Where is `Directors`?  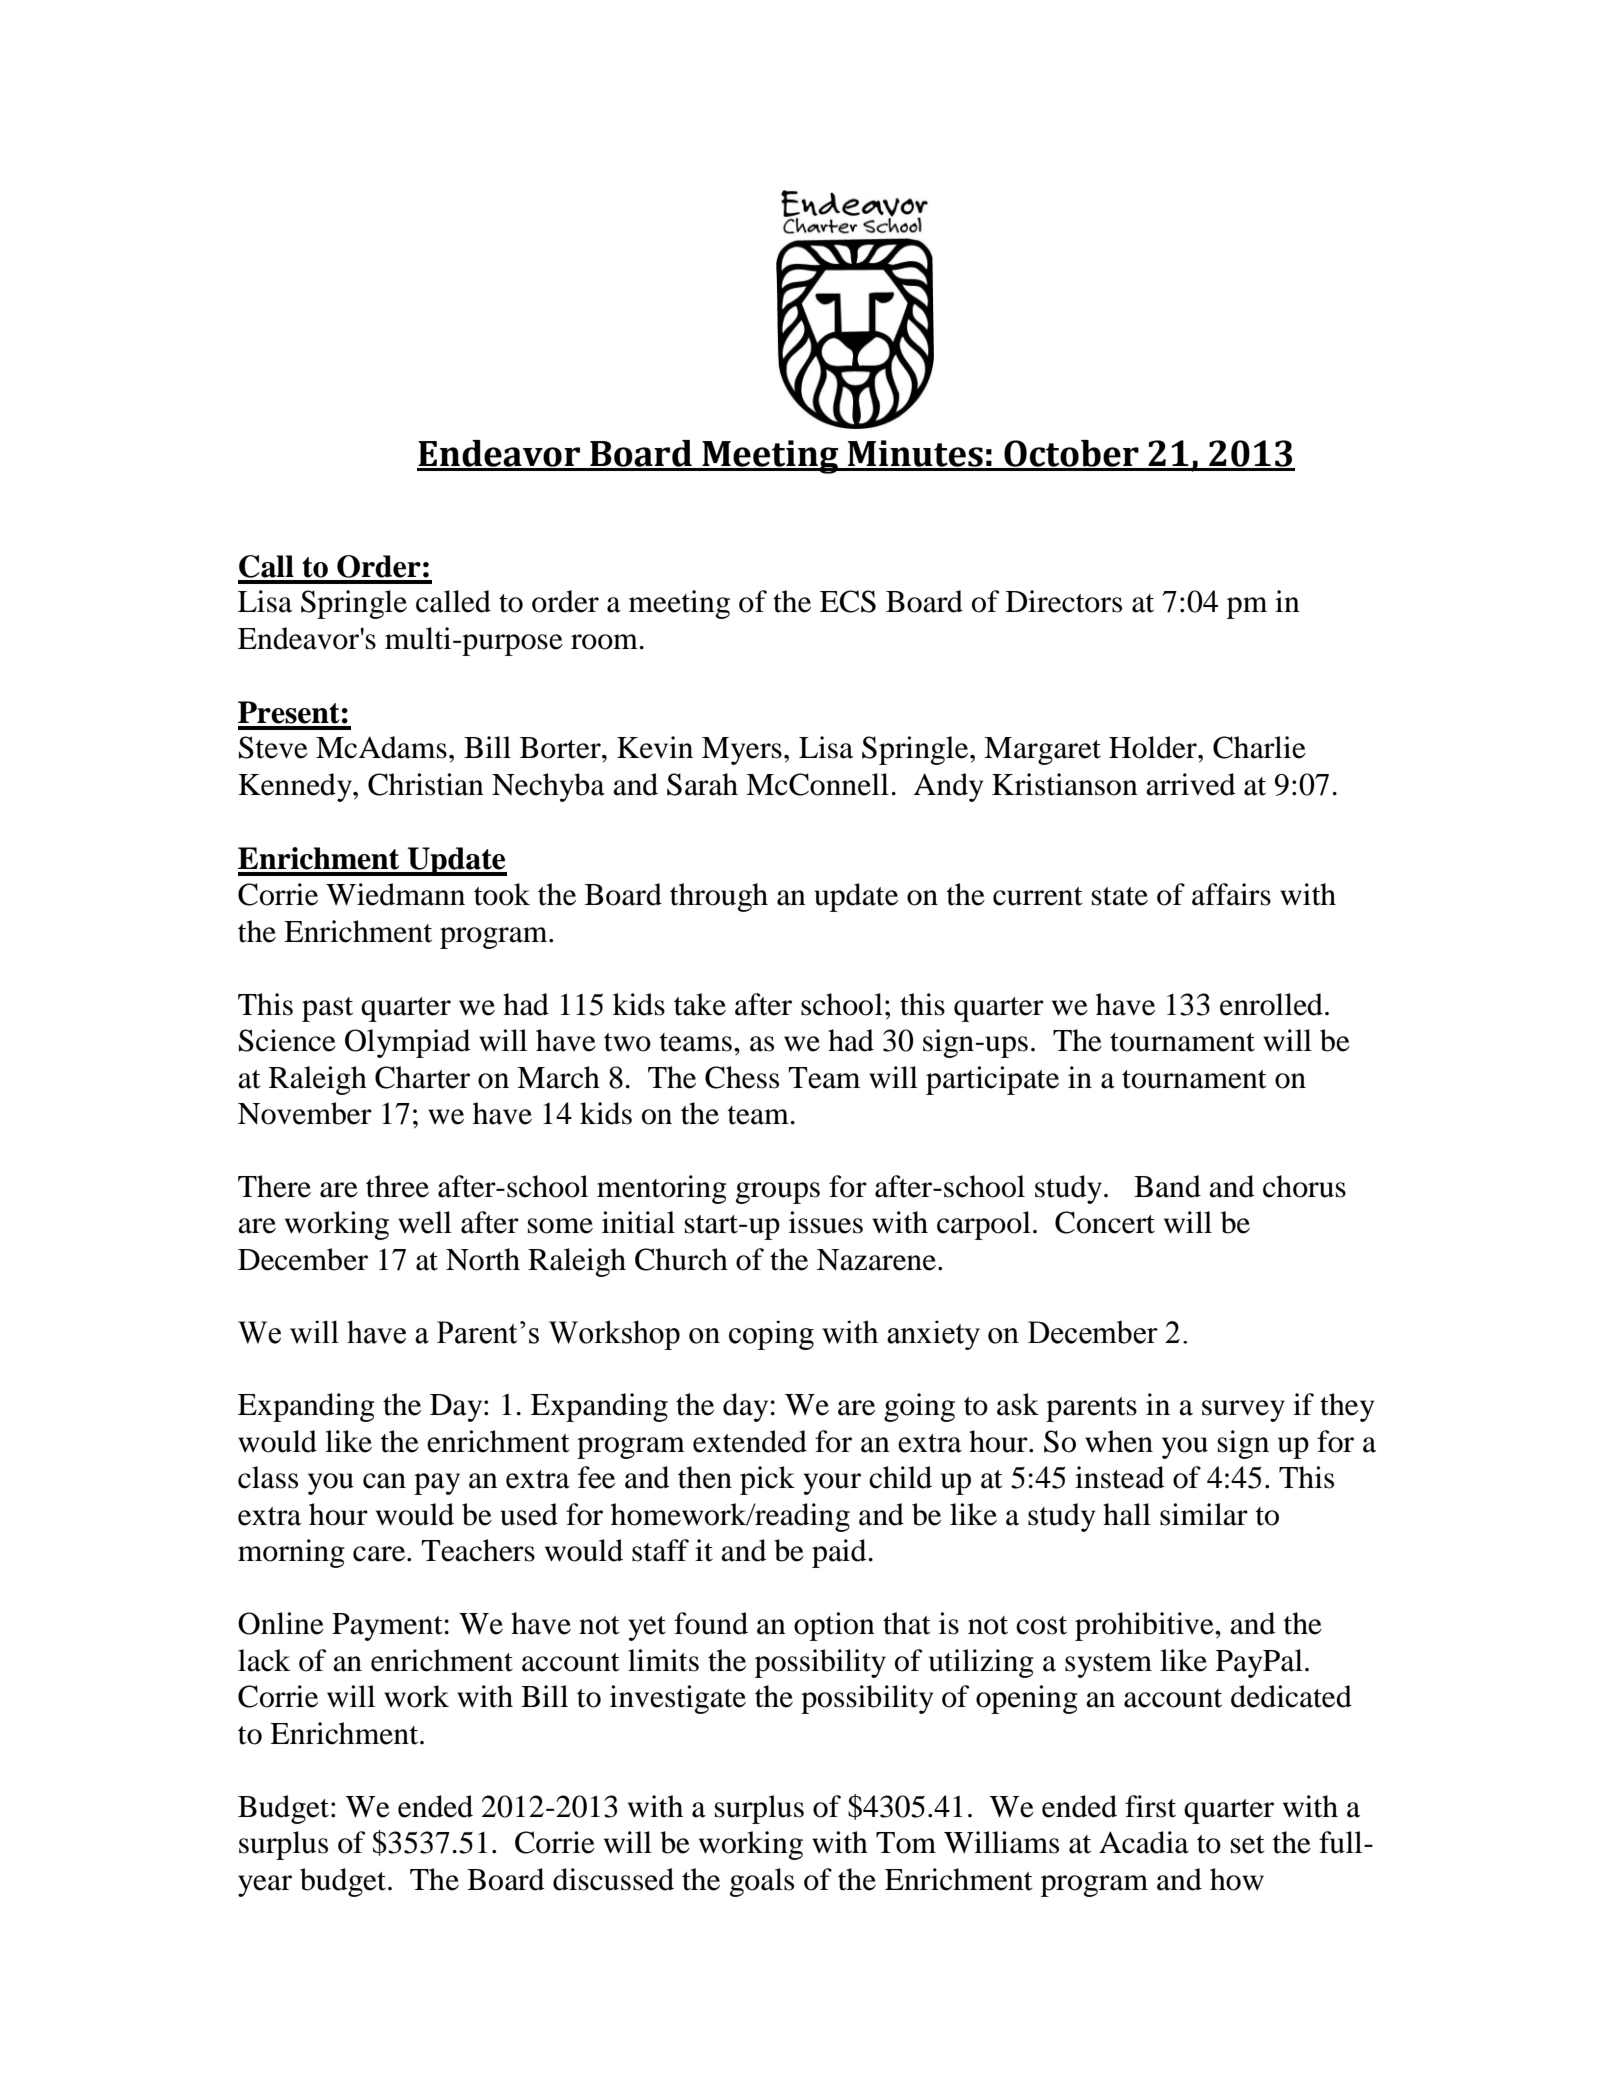 Directors is located at coordinates (1064, 601).
